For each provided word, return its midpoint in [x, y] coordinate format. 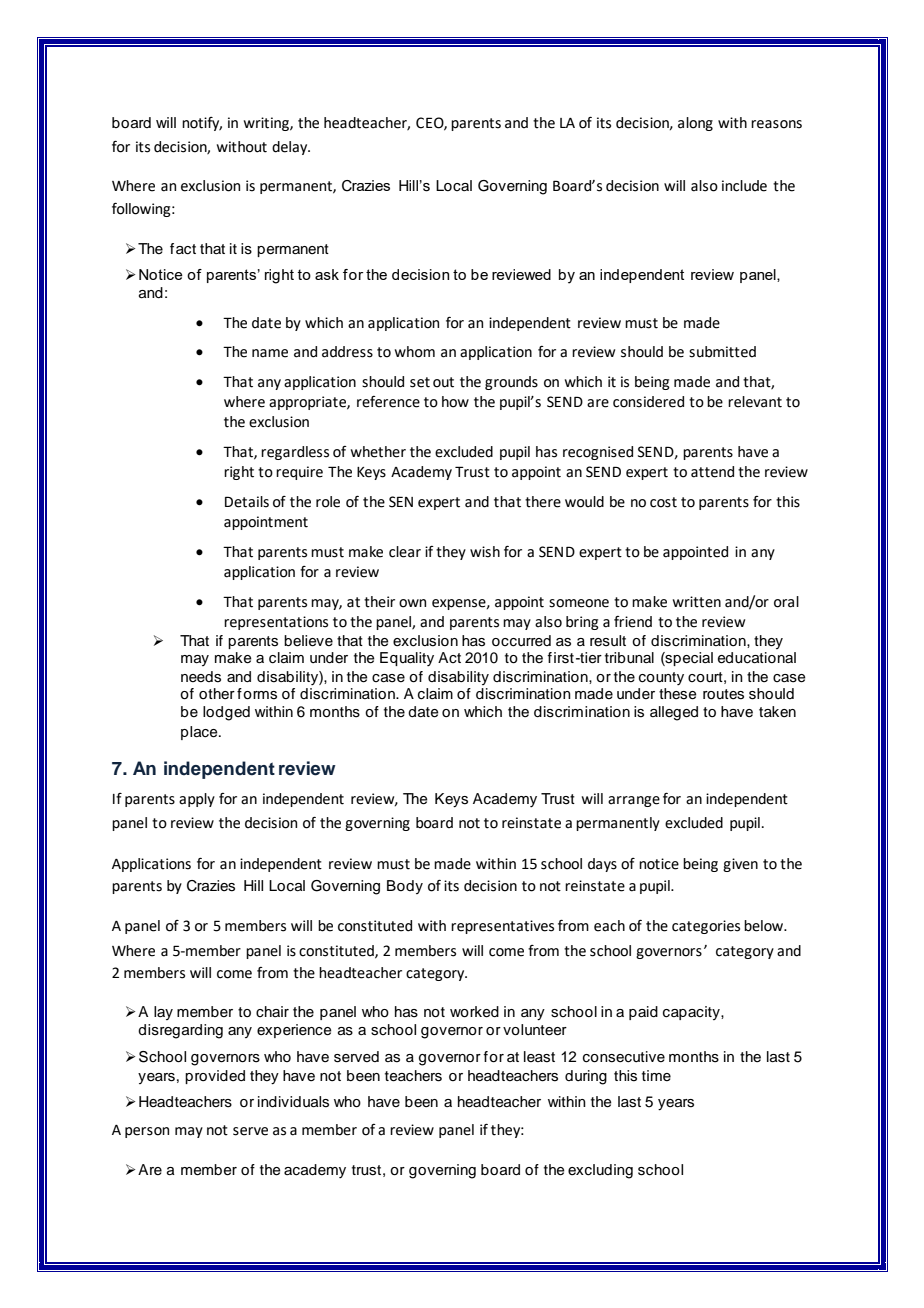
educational [757, 658]
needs [201, 677]
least [539, 1057]
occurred [521, 641]
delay [291, 148]
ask [327, 274]
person [147, 1132]
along [695, 124]
